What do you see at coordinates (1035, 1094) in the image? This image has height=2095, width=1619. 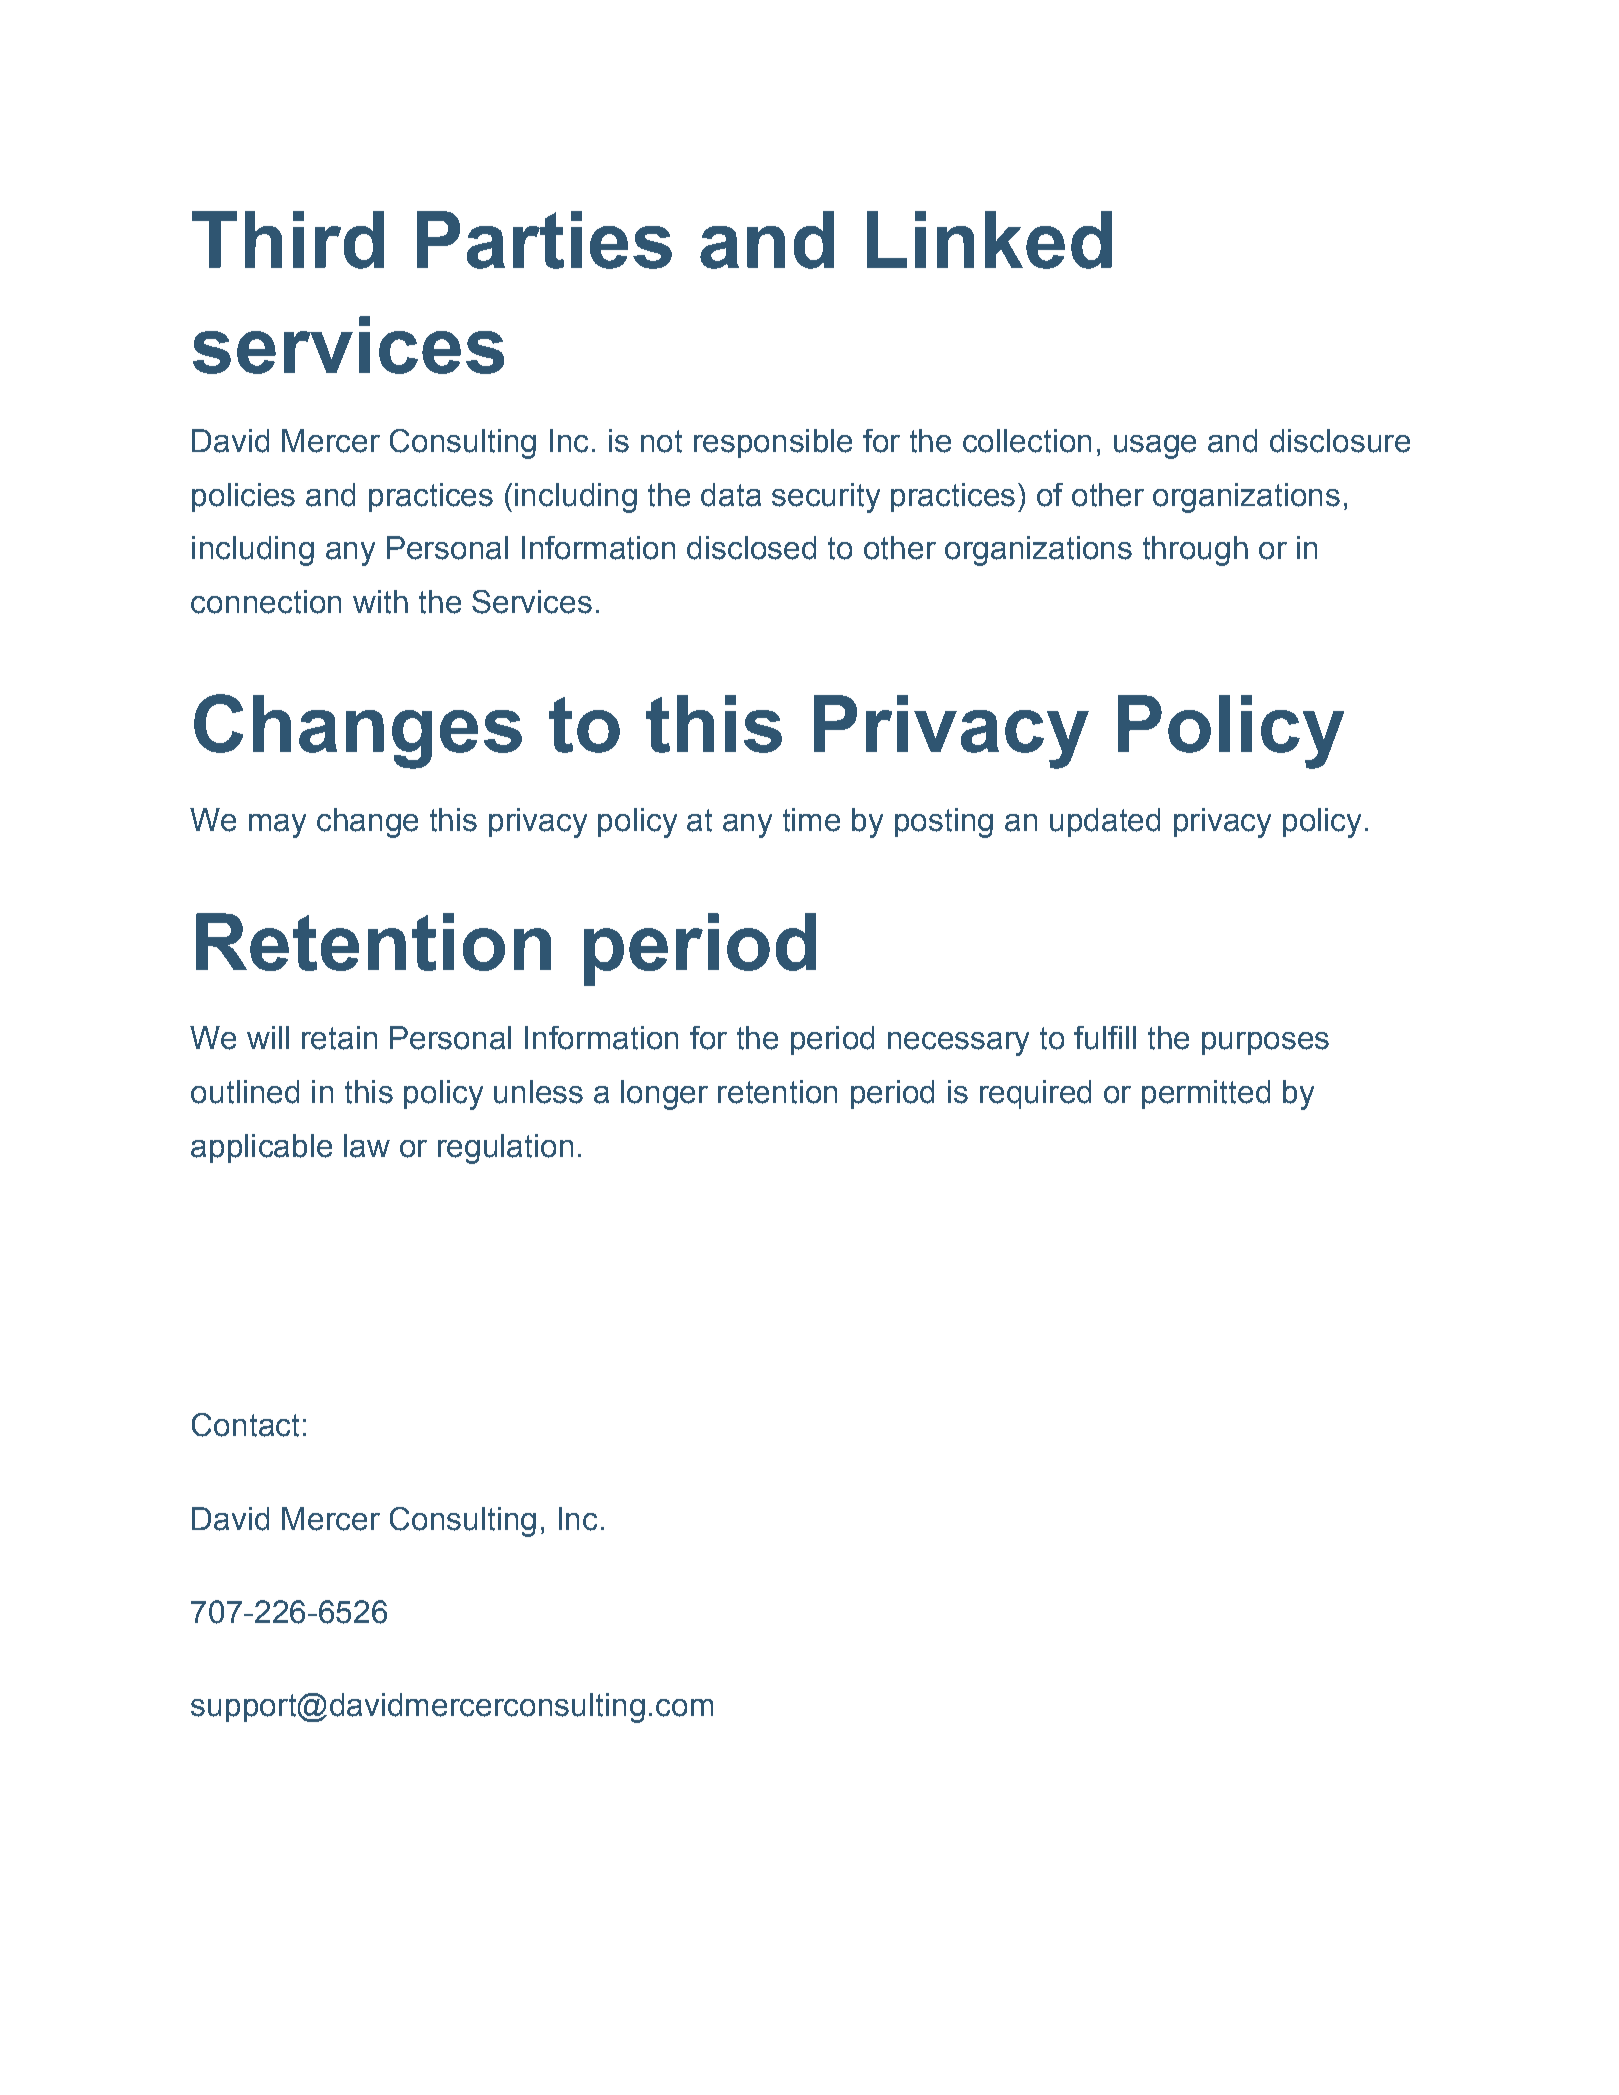 I see `required` at bounding box center [1035, 1094].
